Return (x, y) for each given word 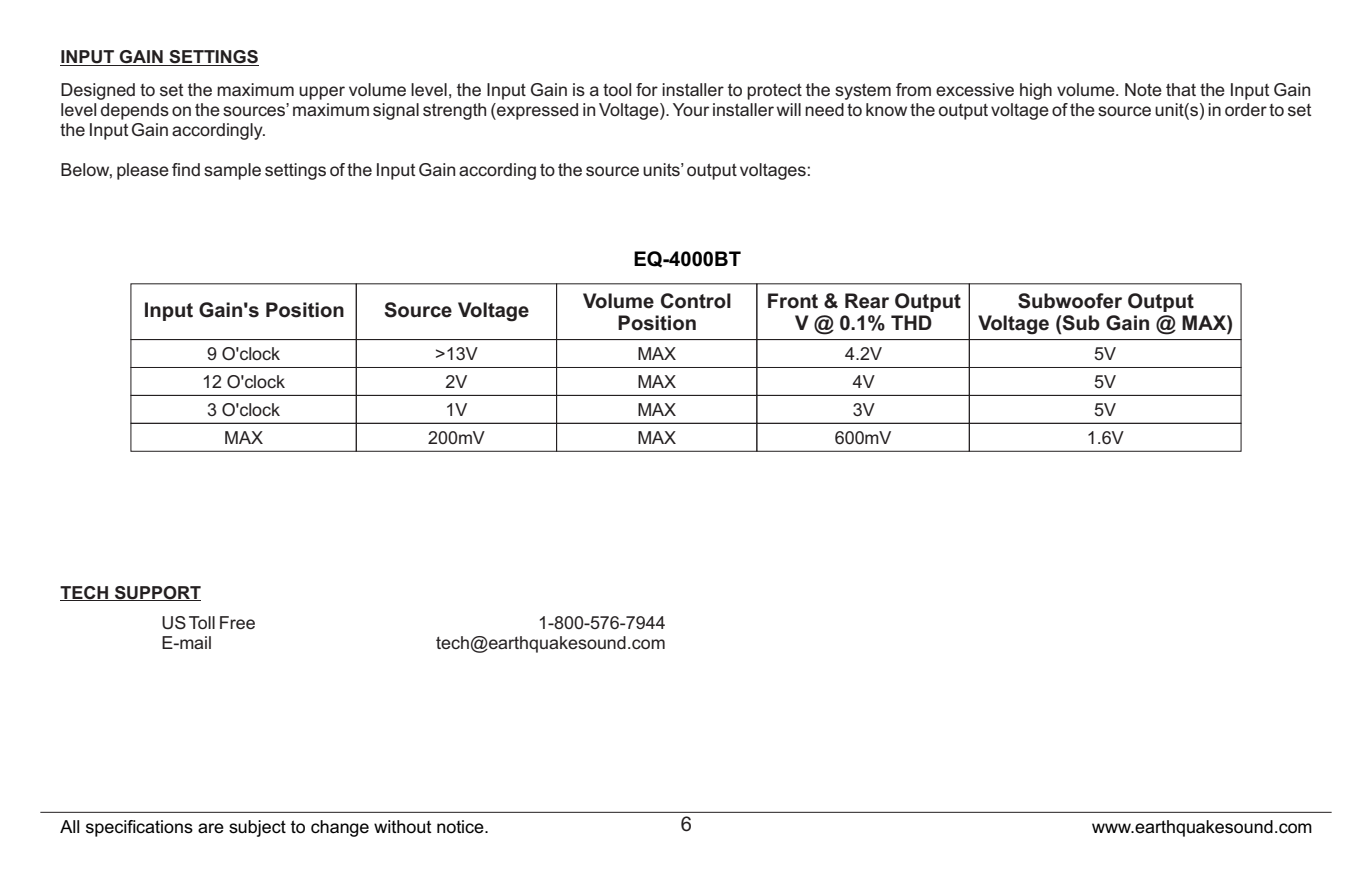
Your (691, 109)
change (340, 828)
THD (911, 322)
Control (696, 301)
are (211, 828)
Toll (202, 622)
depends (135, 111)
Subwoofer (1070, 301)
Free (237, 622)
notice (461, 826)
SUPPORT (156, 593)
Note (1143, 89)
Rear (867, 301)
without (403, 826)
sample (232, 171)
